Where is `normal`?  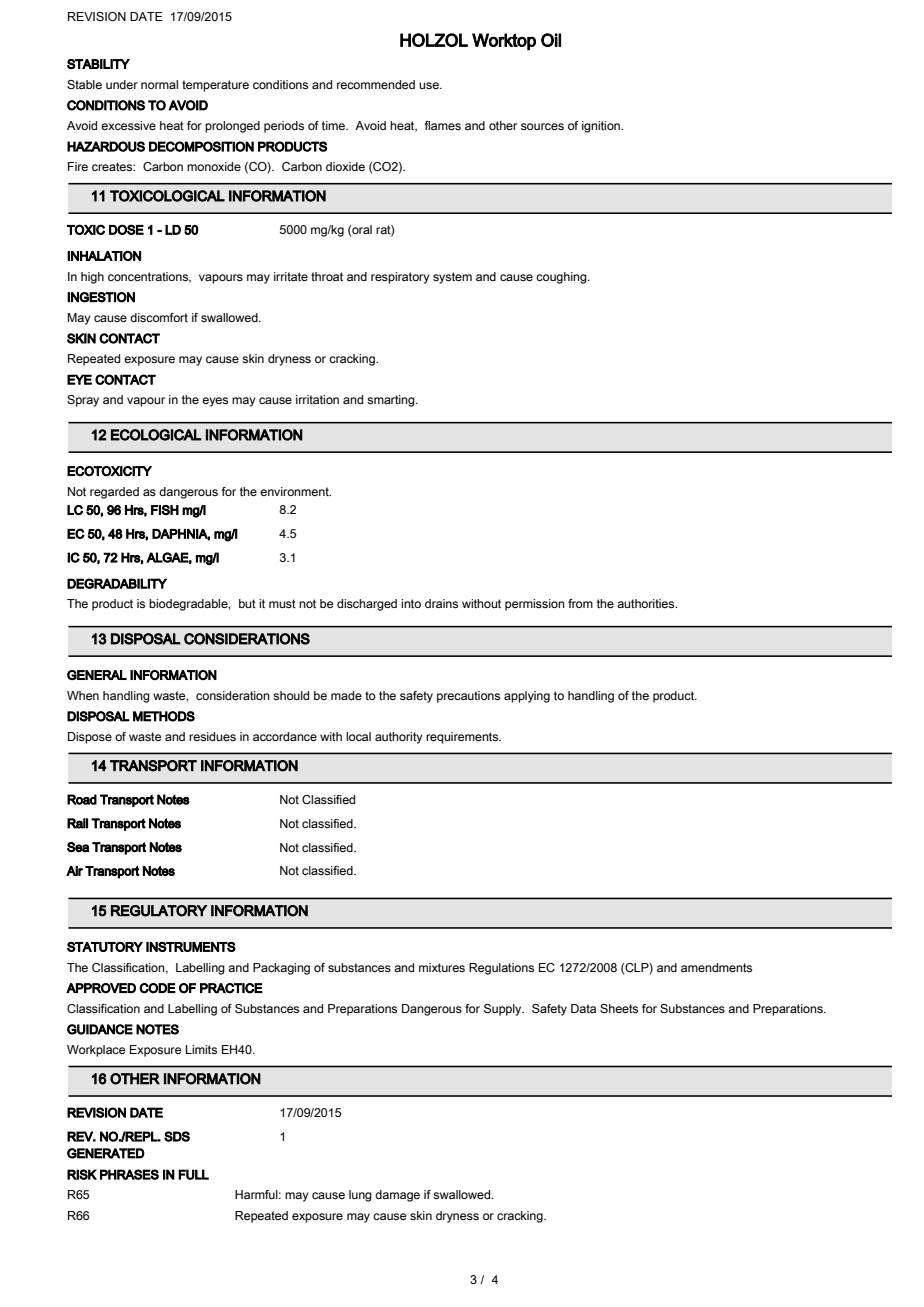 normal is located at coordinates (159, 84).
